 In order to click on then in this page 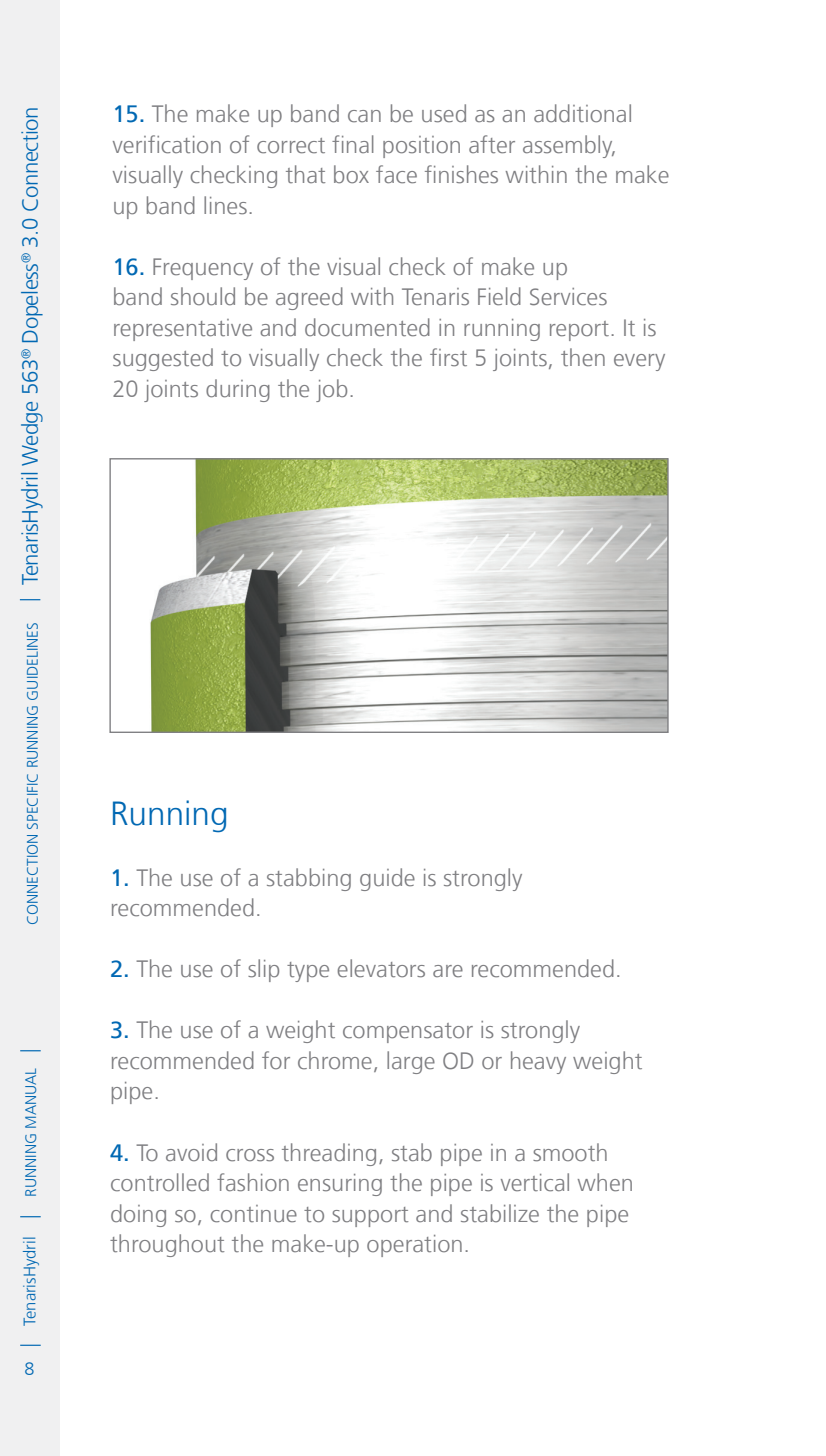, I will do `click(583, 357)`.
